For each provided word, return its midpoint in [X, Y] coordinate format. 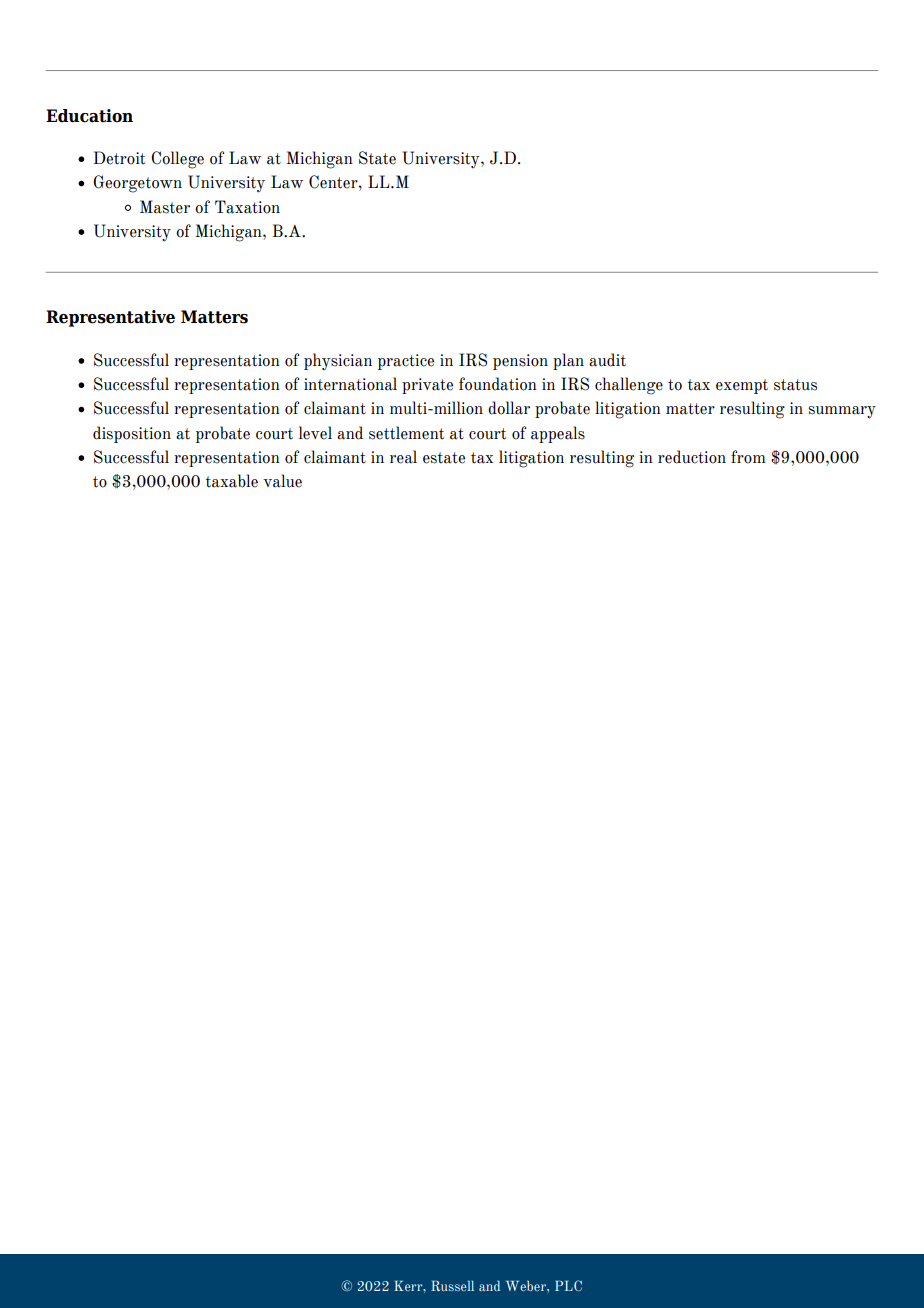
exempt [742, 386]
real [403, 457]
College [177, 160]
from [748, 457]
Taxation [247, 207]
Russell [452, 1285]
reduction [692, 457]
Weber [527, 1285]
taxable [232, 481]
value [282, 481]
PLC [568, 1285]
